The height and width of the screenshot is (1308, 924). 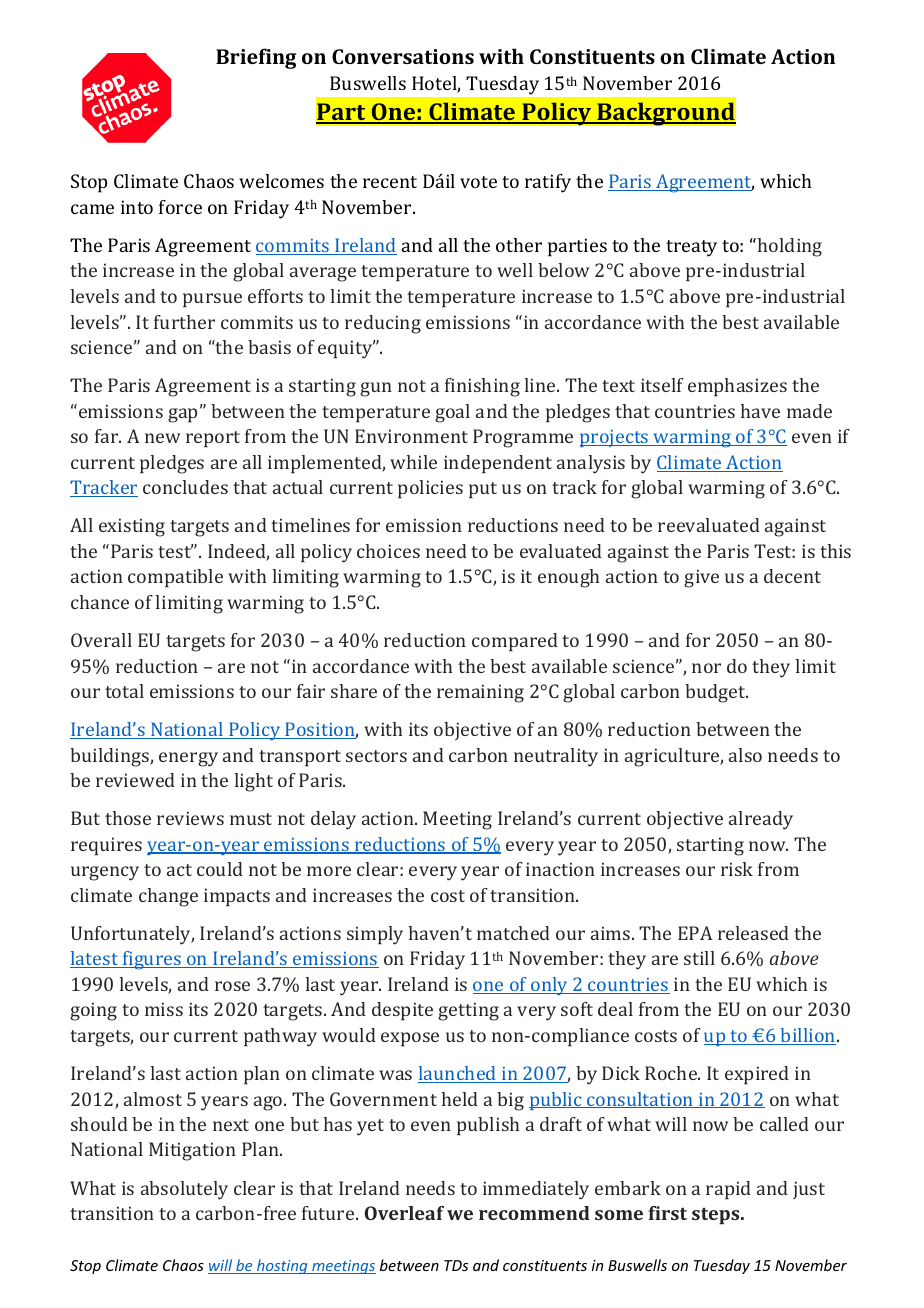 I want to click on recommend, so click(x=534, y=1213).
